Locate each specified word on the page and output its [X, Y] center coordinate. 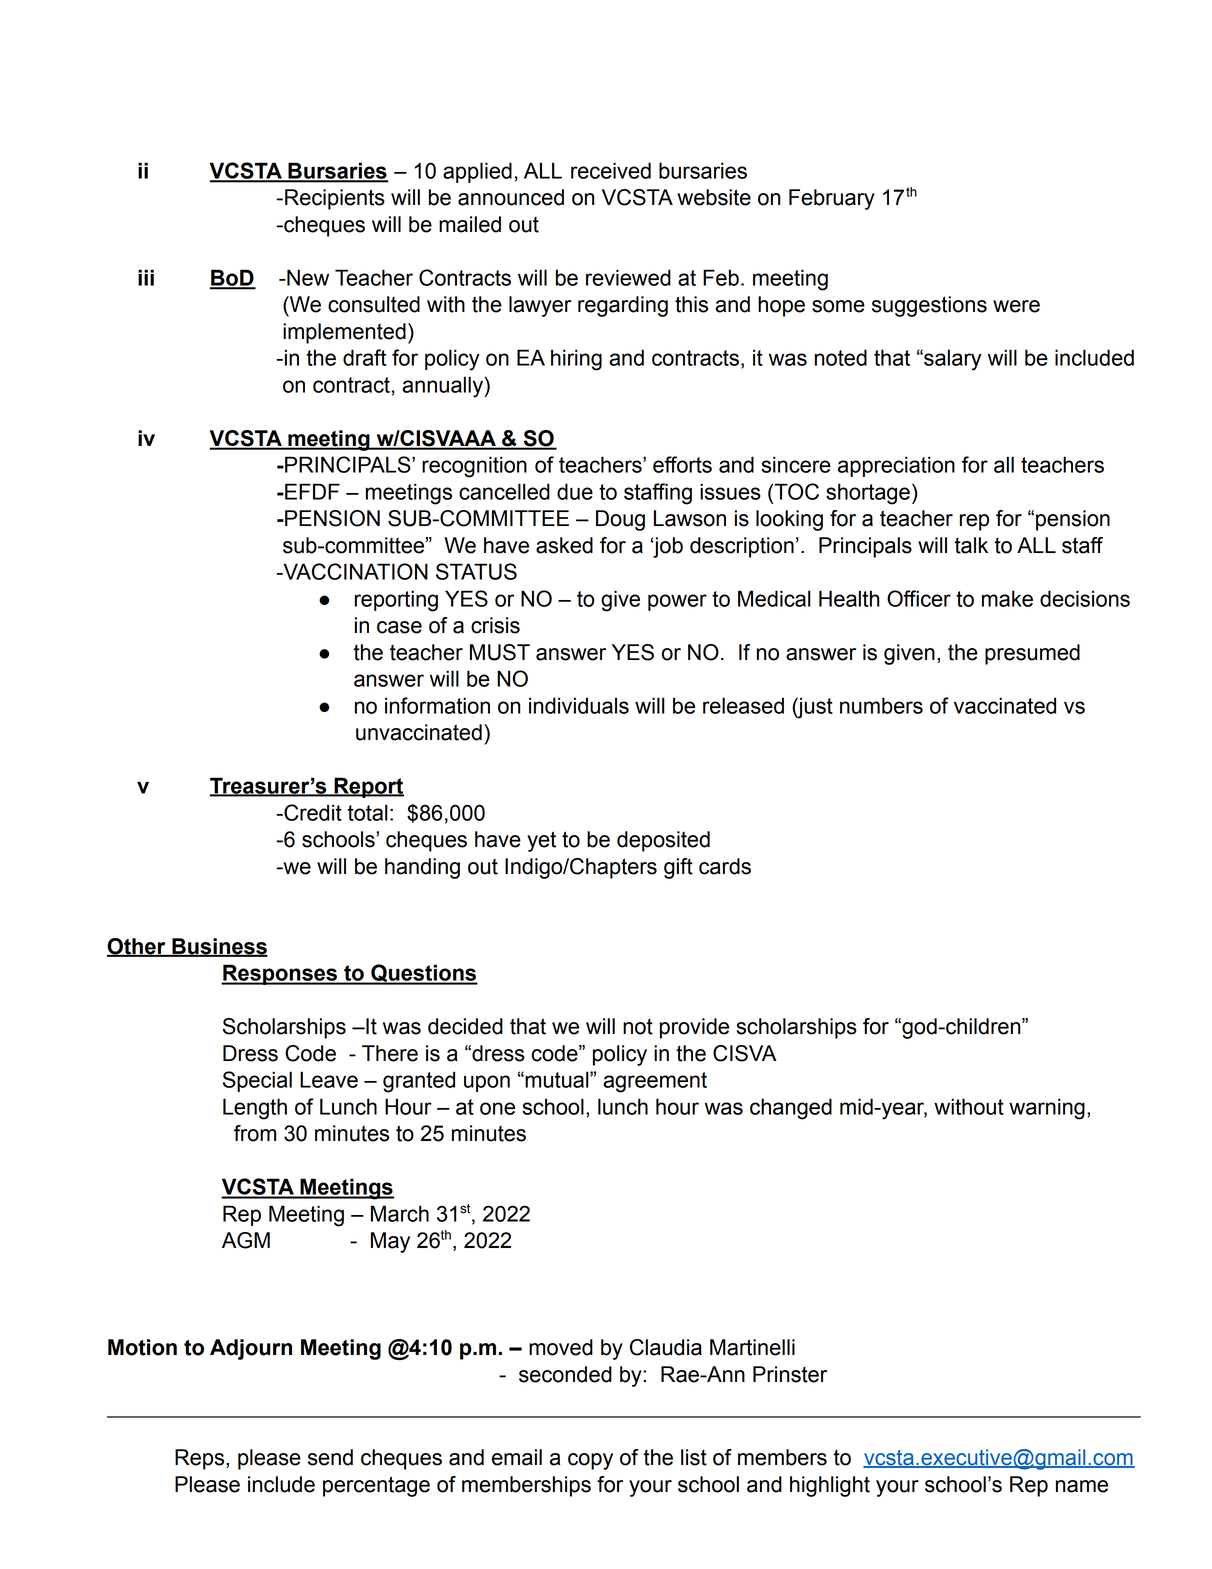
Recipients [335, 199]
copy [590, 1461]
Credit [312, 812]
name [1082, 1486]
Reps [201, 1459]
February [832, 199]
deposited [663, 841]
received [611, 170]
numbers [881, 705]
